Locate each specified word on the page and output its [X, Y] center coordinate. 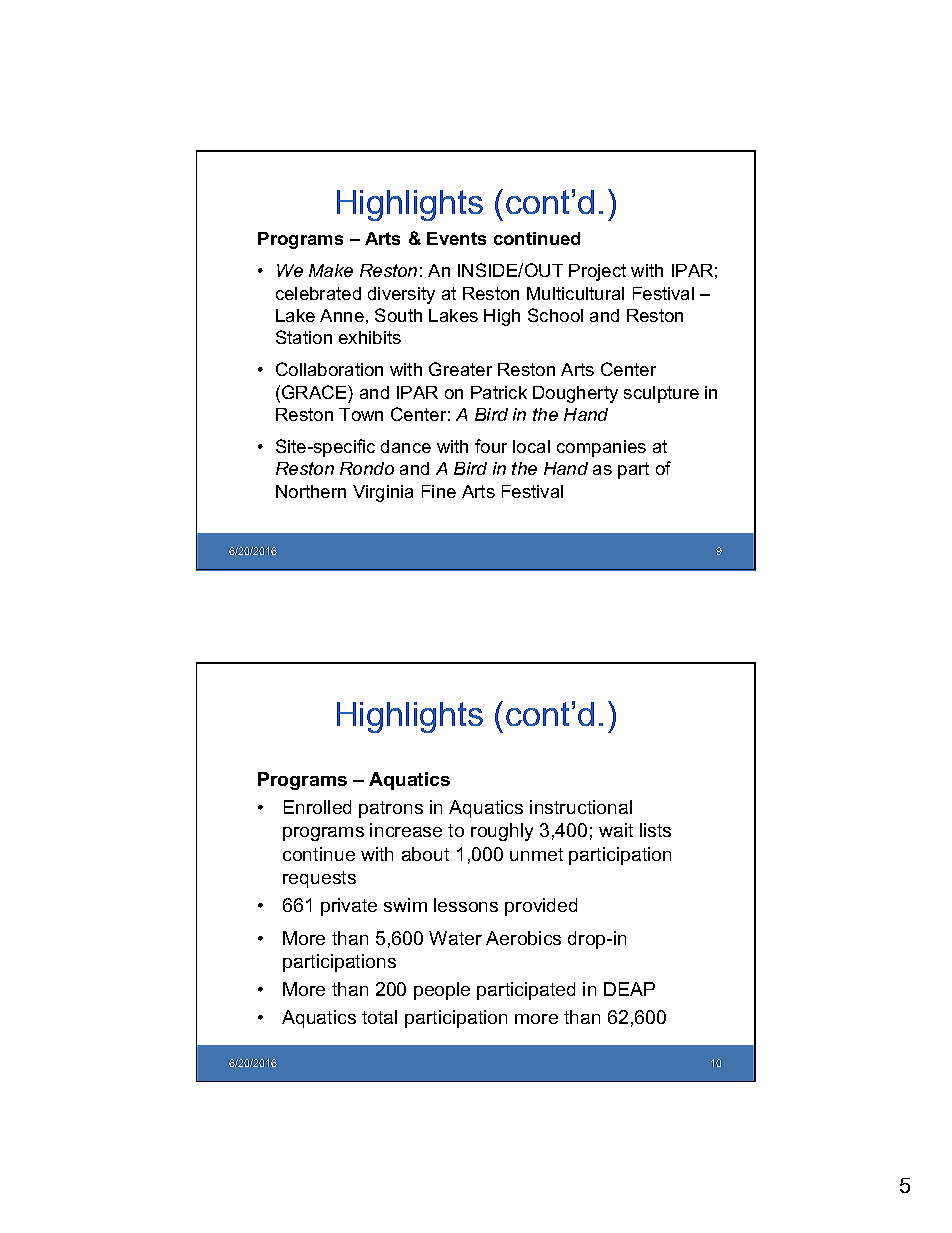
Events [456, 238]
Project [597, 272]
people [442, 991]
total [379, 1017]
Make [331, 270]
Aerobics [523, 938]
